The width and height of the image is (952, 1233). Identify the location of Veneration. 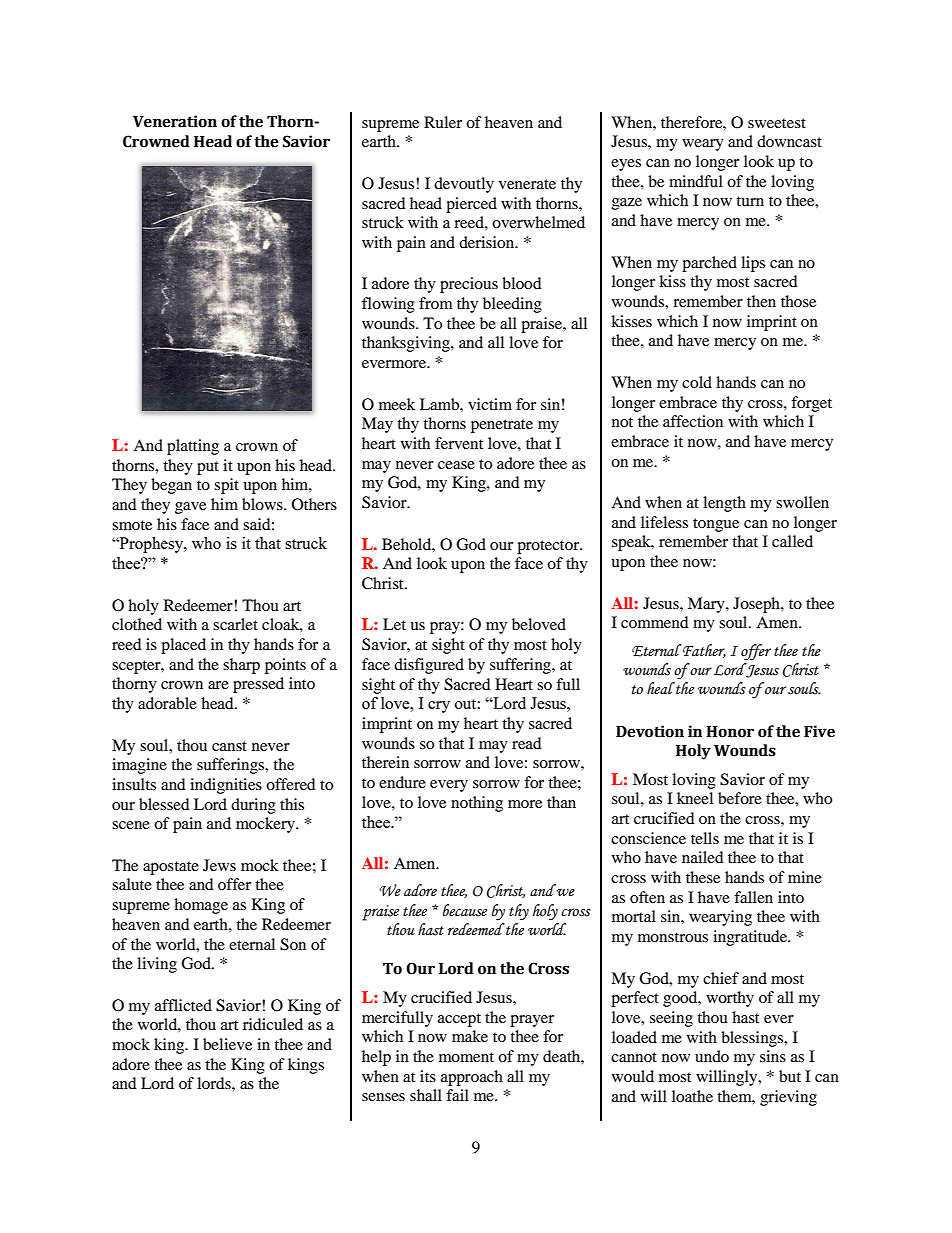
(175, 121).
